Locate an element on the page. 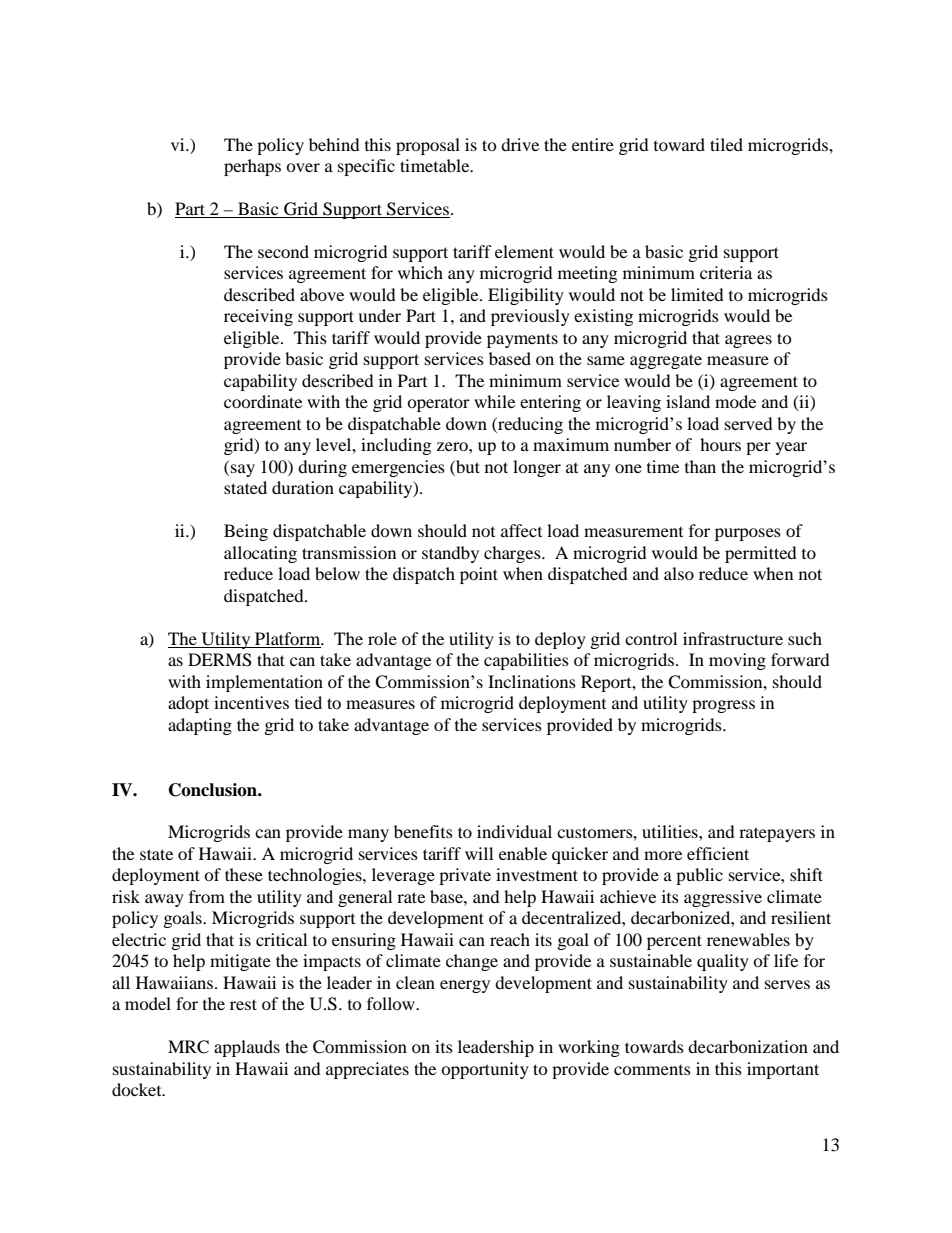  perhaps is located at coordinates (252, 167).
